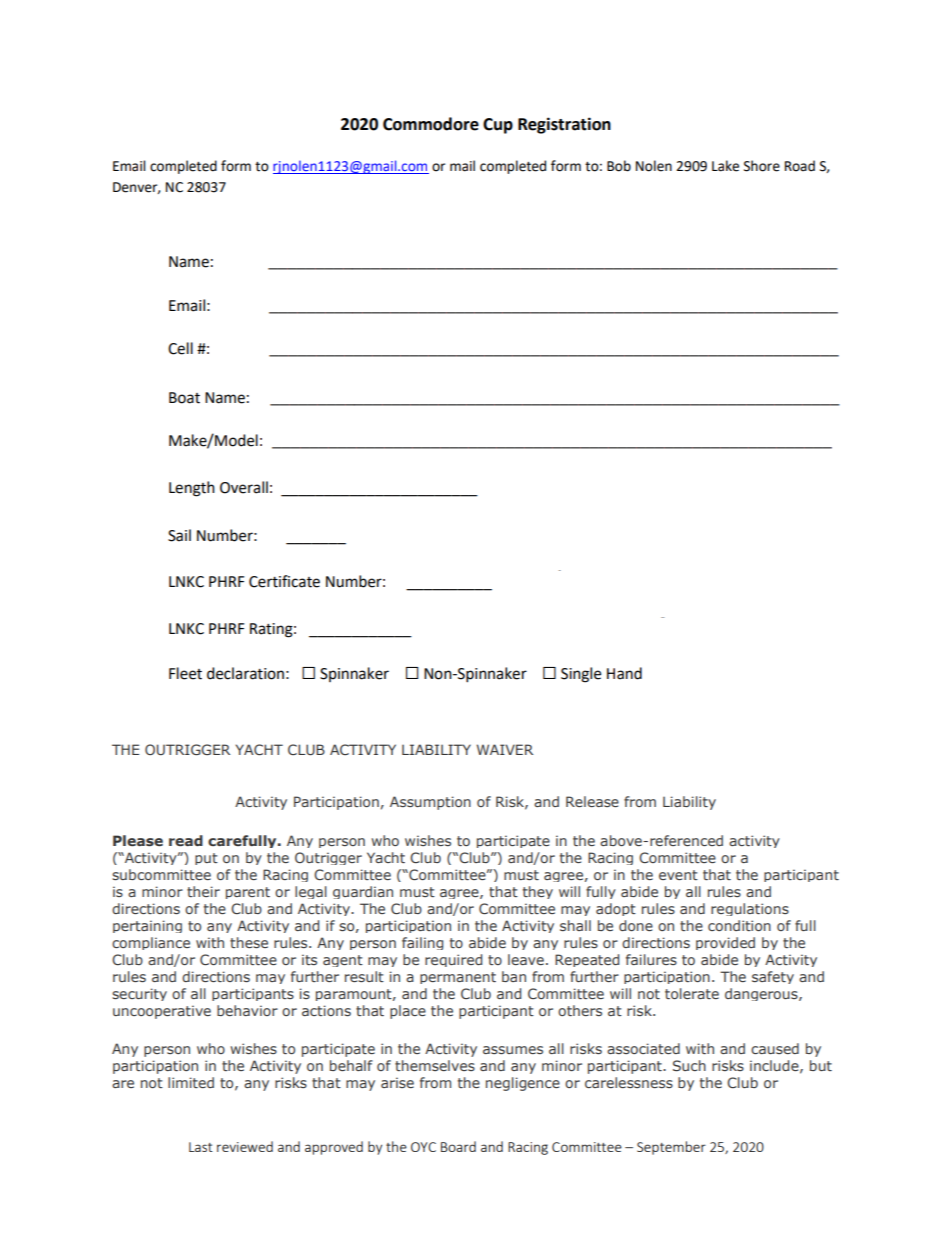 Image resolution: width=952 pixels, height=1233 pixels. Describe the element at coordinates (725, 166) in the document. I see `Lake` at that location.
